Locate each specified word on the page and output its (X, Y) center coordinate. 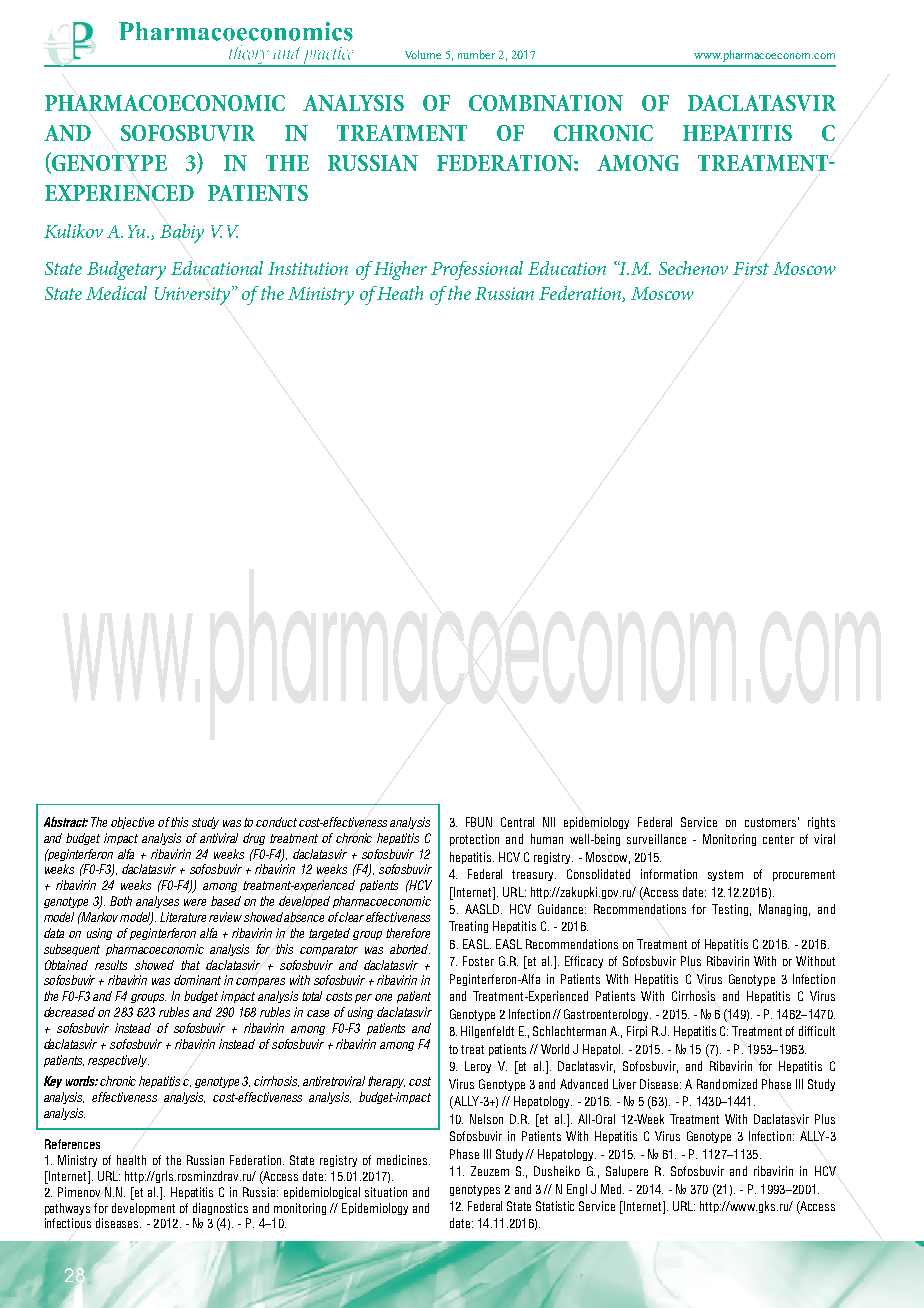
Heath (400, 293)
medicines (402, 1160)
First (751, 268)
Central (517, 822)
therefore (408, 933)
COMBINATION (546, 103)
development (143, 1209)
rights (821, 823)
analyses (157, 902)
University (194, 295)
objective (132, 823)
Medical (116, 293)
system (725, 875)
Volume (423, 54)
